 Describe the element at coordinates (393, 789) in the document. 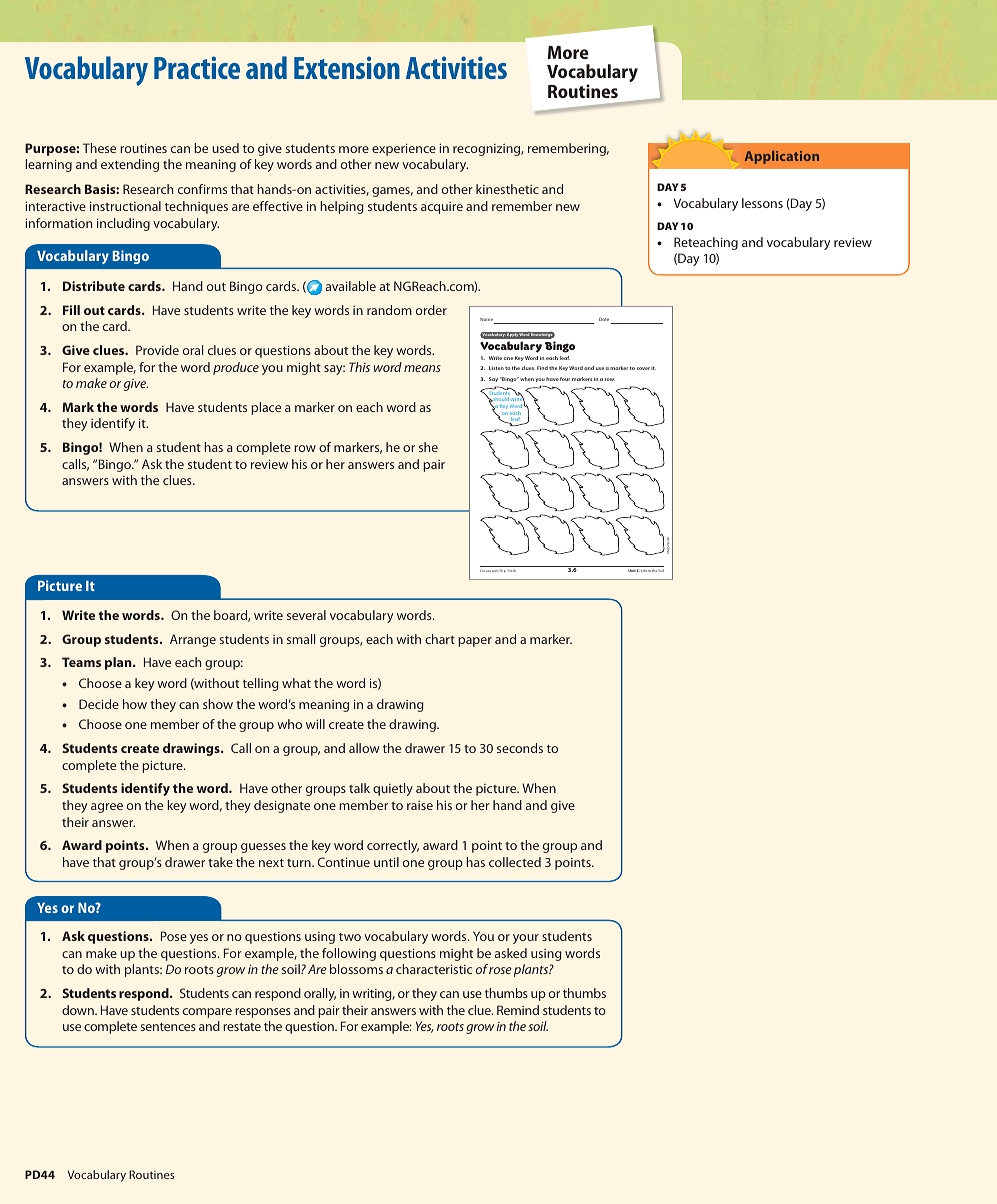

I see `quietly` at that location.
